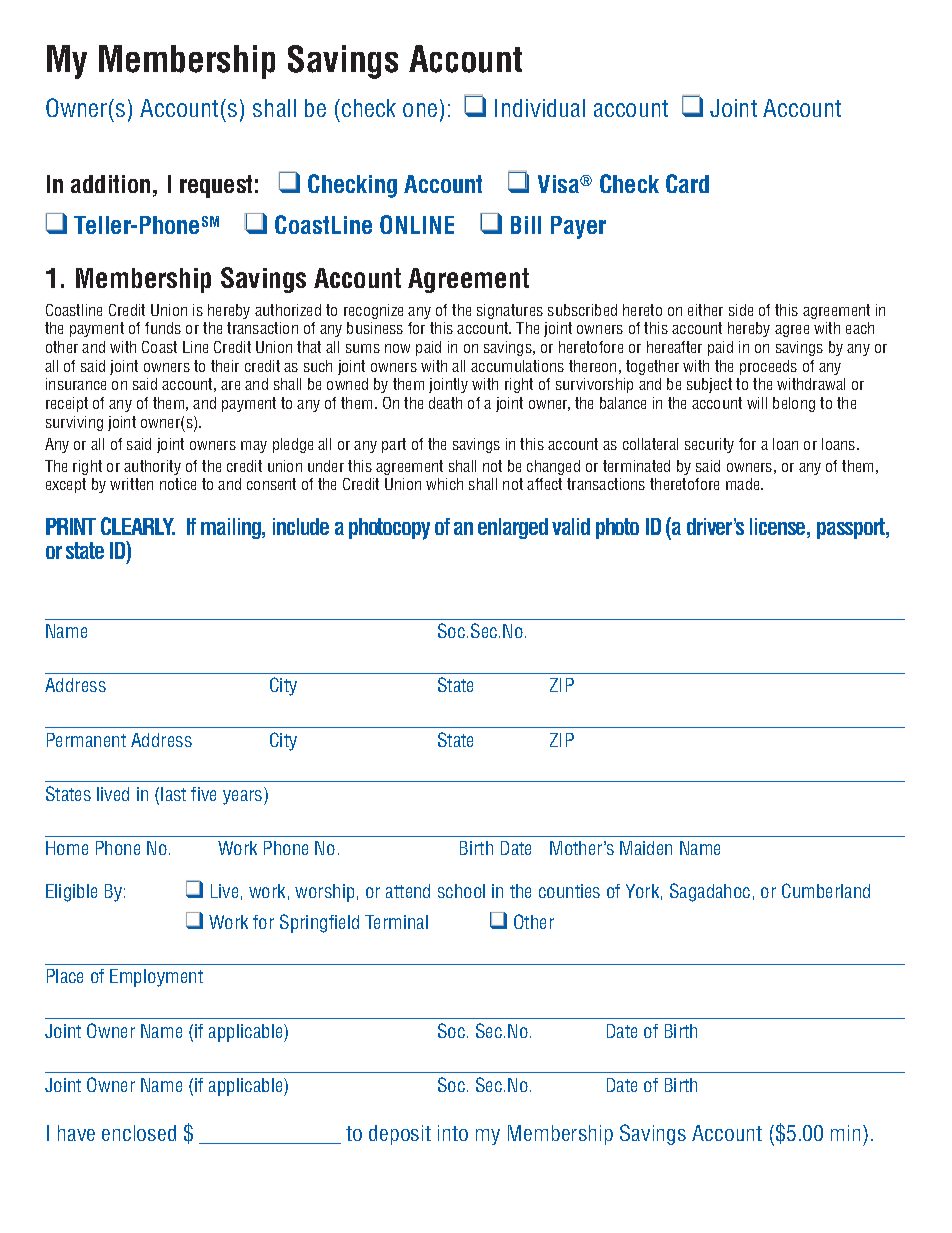 The image size is (952, 1233). What do you see at coordinates (152, 467) in the image?
I see `authority` at bounding box center [152, 467].
